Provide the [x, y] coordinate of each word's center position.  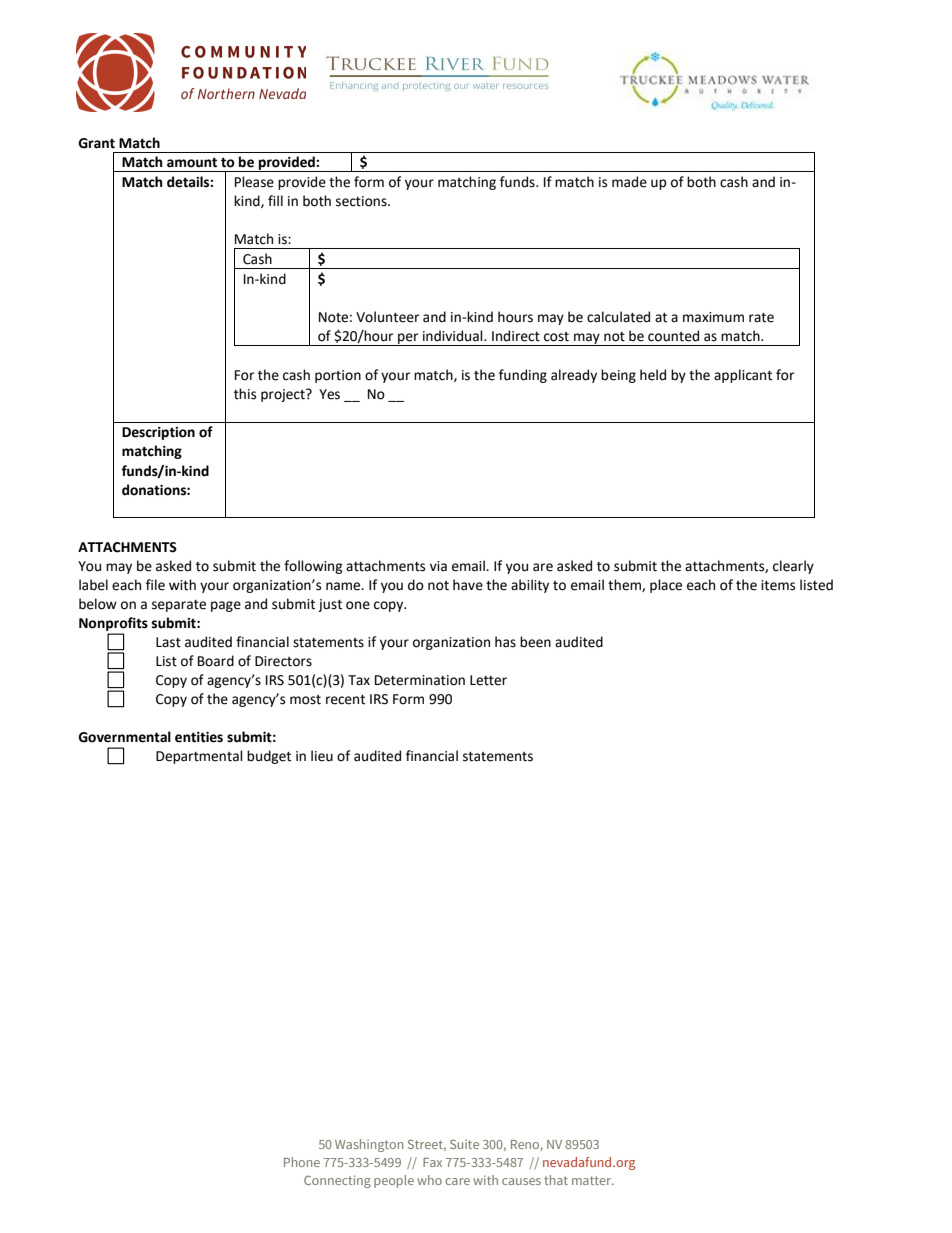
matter [593, 1180]
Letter [488, 680]
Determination [420, 680]
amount [192, 163]
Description [158, 433]
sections [362, 201]
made [629, 182]
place [666, 586]
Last [168, 642]
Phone [302, 1162]
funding [523, 376]
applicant [743, 376]
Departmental [199, 757]
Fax [432, 1162]
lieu [322, 756]
